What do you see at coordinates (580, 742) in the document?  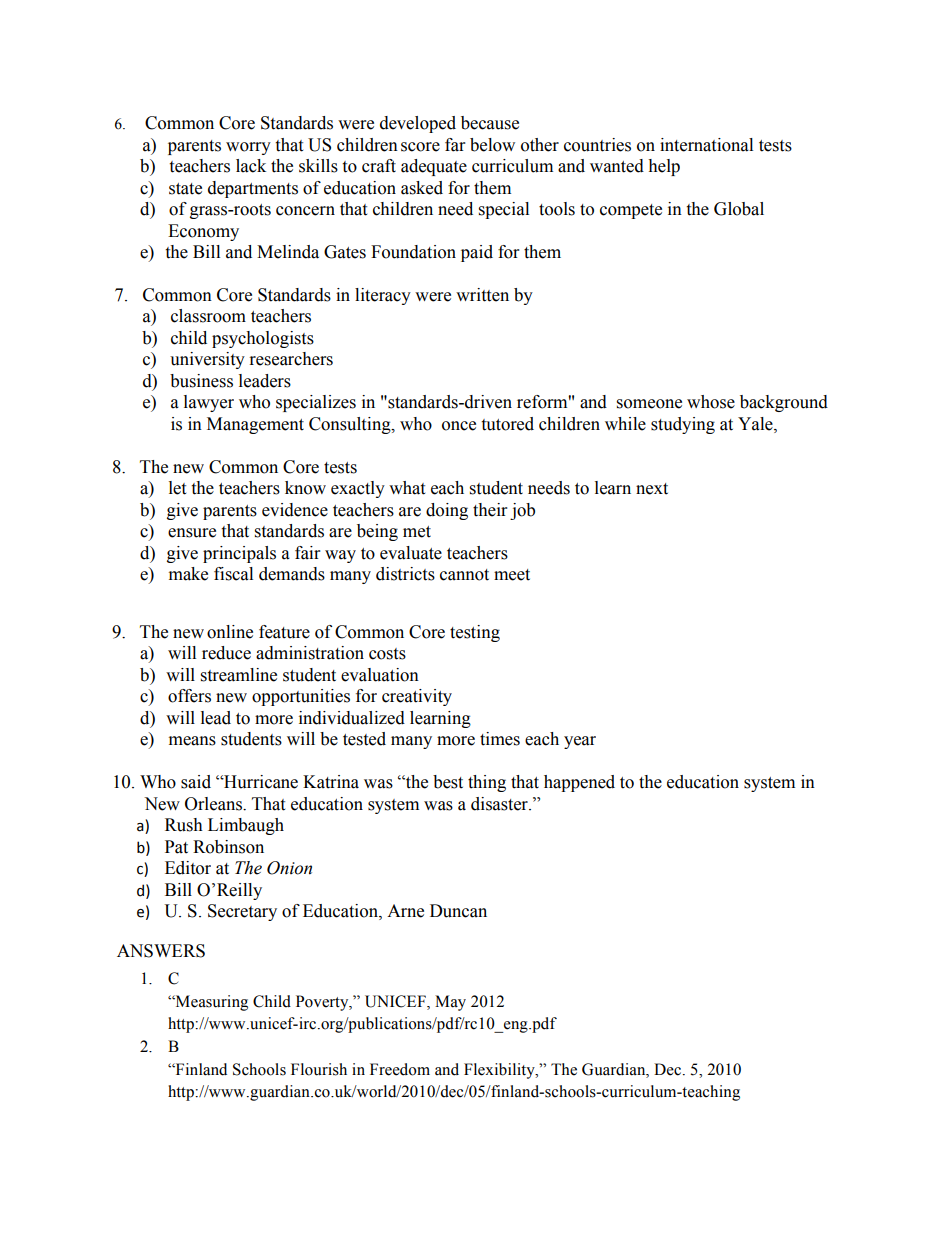 I see `year` at bounding box center [580, 742].
